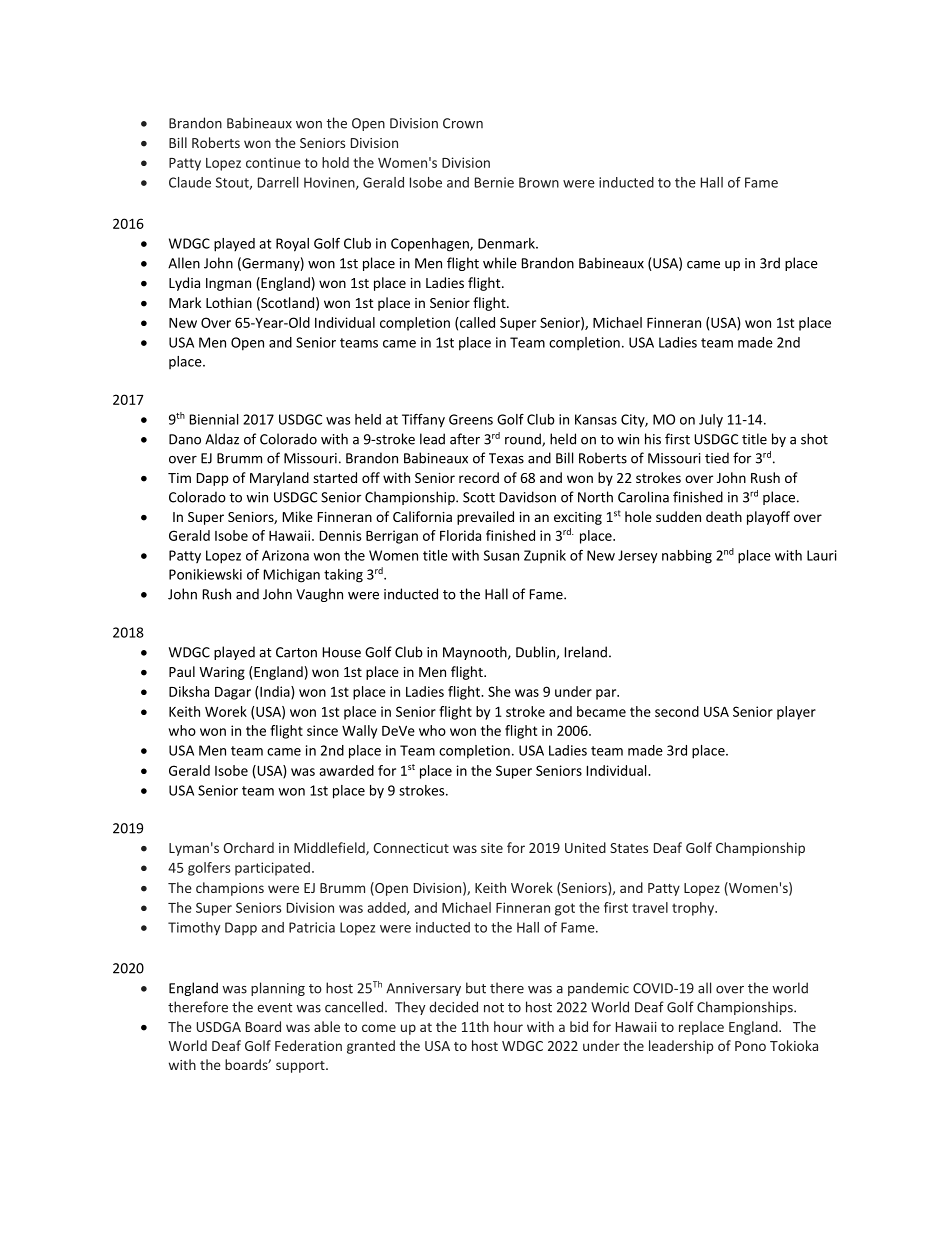  I want to click on July, so click(711, 421).
